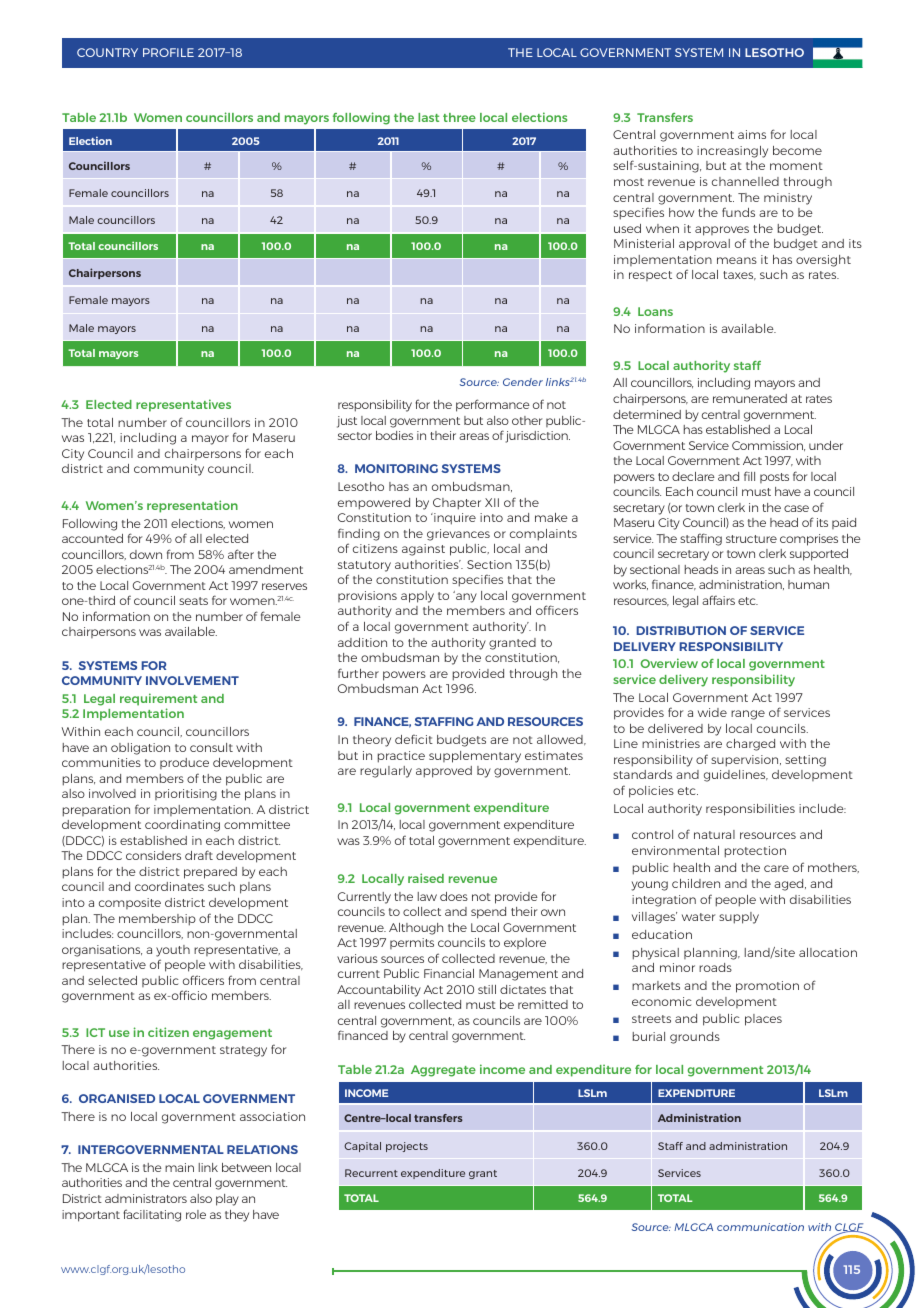  I want to click on Chapter, so click(457, 504).
